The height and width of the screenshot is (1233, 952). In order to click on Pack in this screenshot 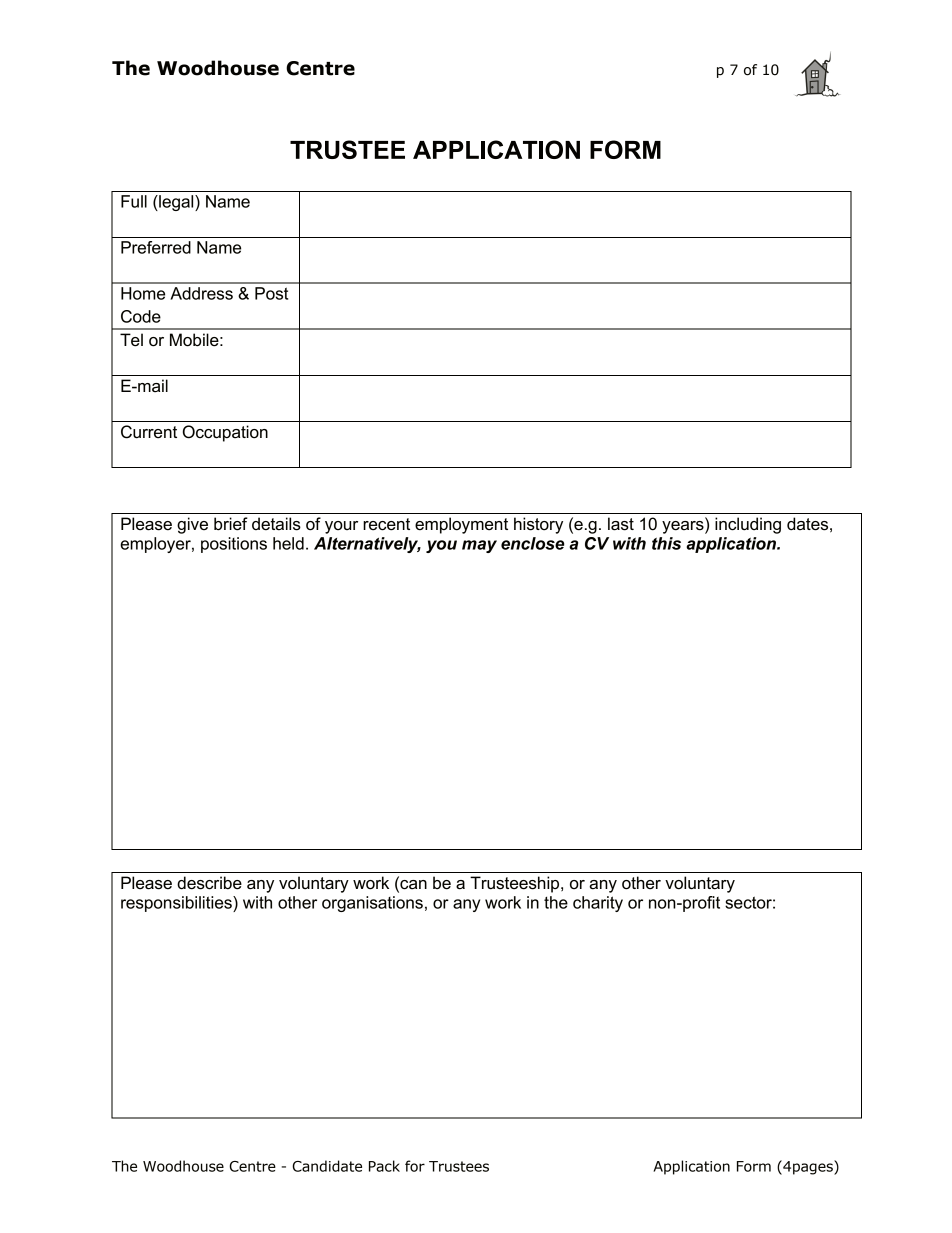, I will do `click(384, 1166)`.
